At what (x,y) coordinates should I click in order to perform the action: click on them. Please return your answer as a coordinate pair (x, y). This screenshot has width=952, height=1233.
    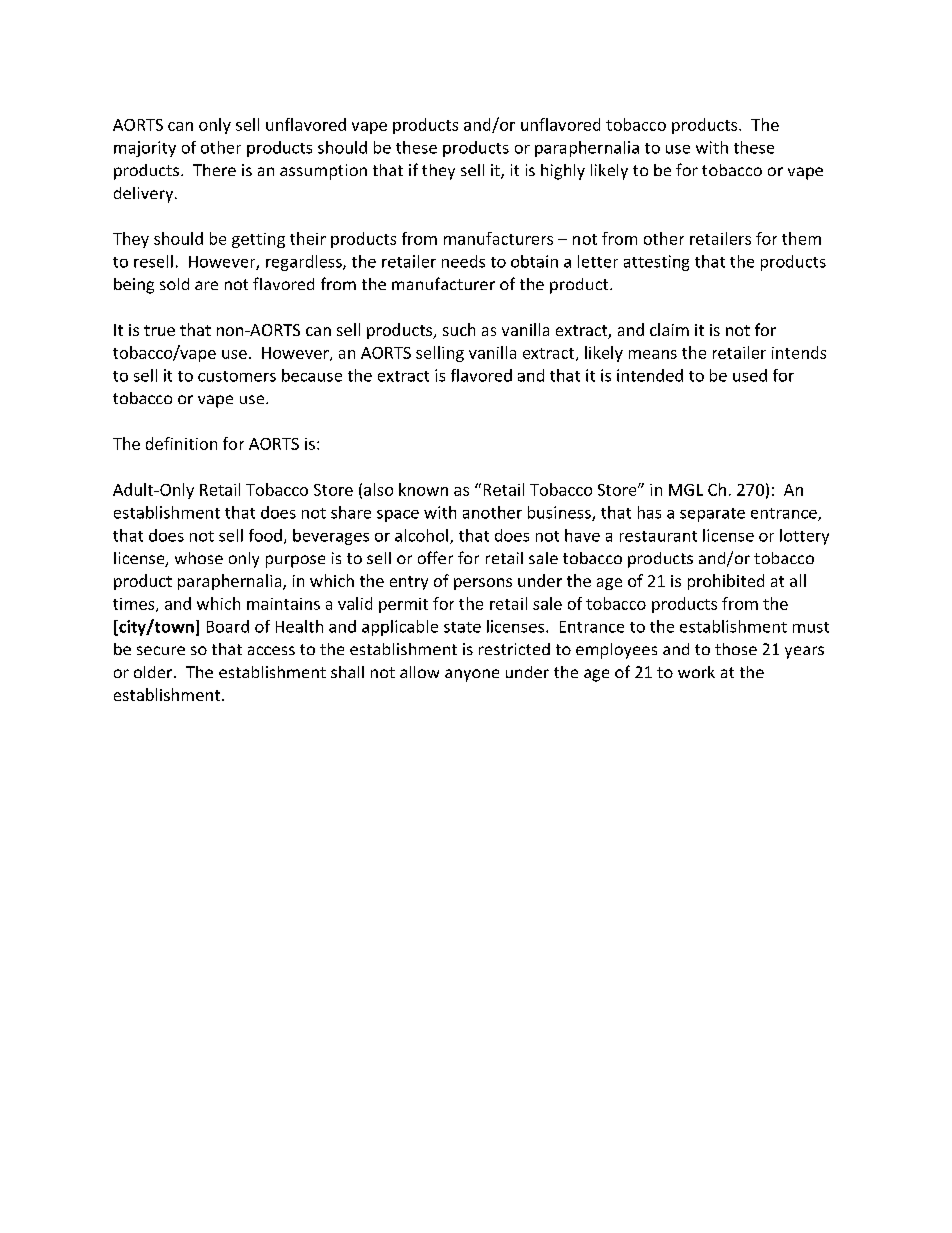
    Looking at the image, I should click on (801, 238).
